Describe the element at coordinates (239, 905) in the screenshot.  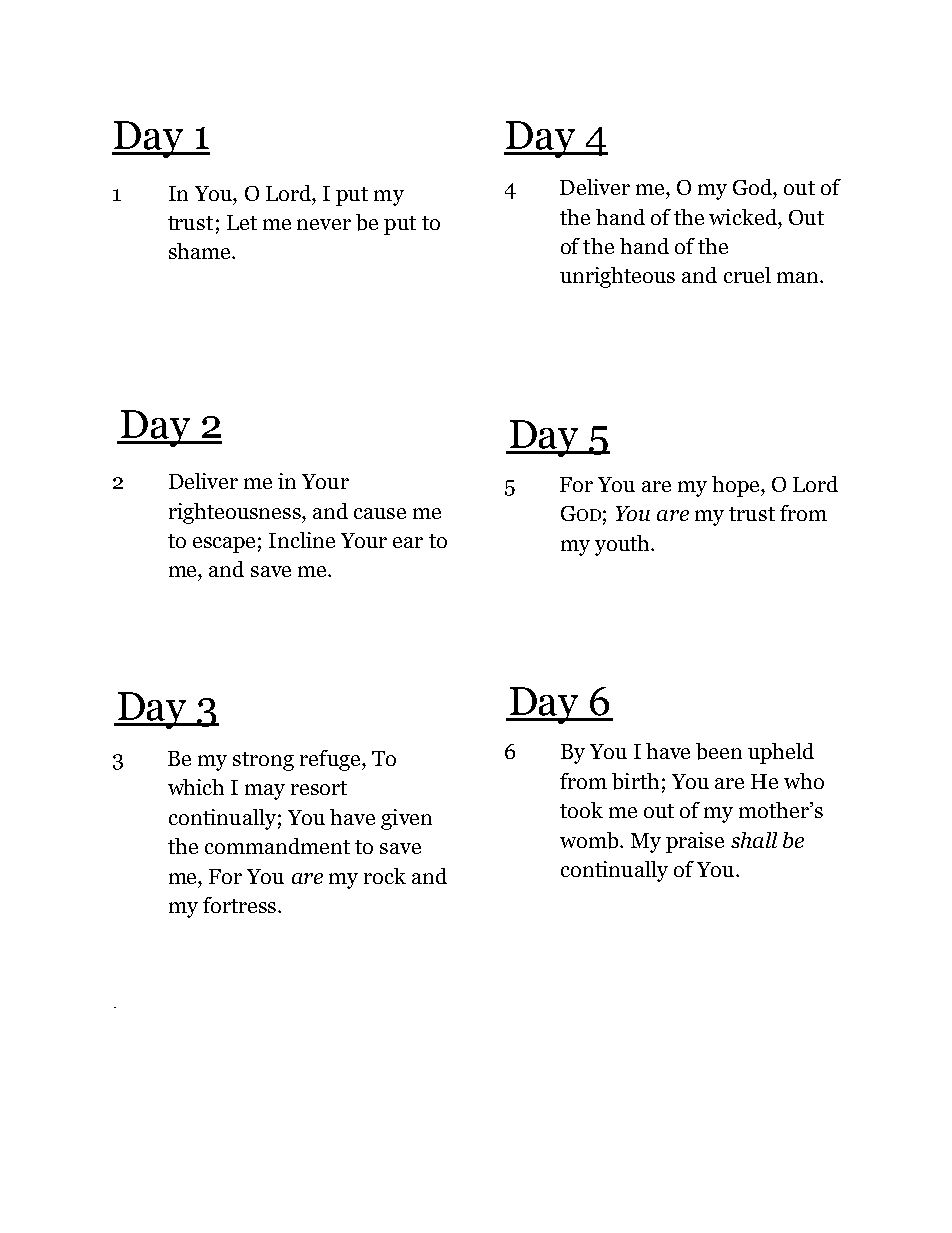
I see `fortress` at that location.
